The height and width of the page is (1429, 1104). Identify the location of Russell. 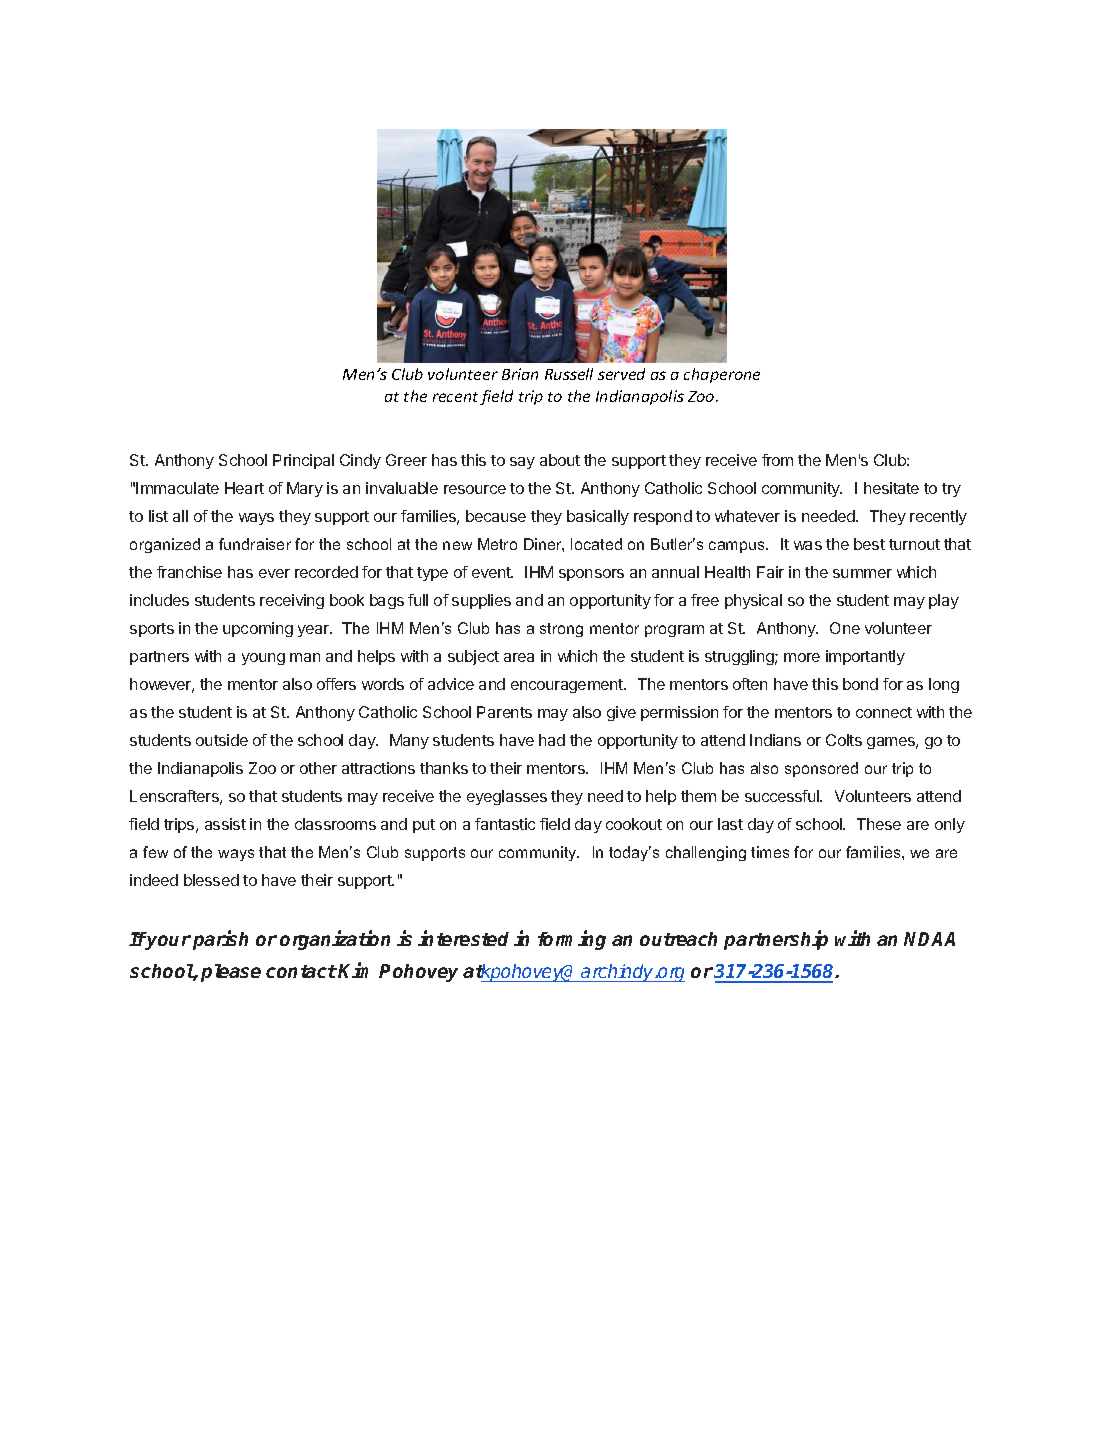
(569, 374).
